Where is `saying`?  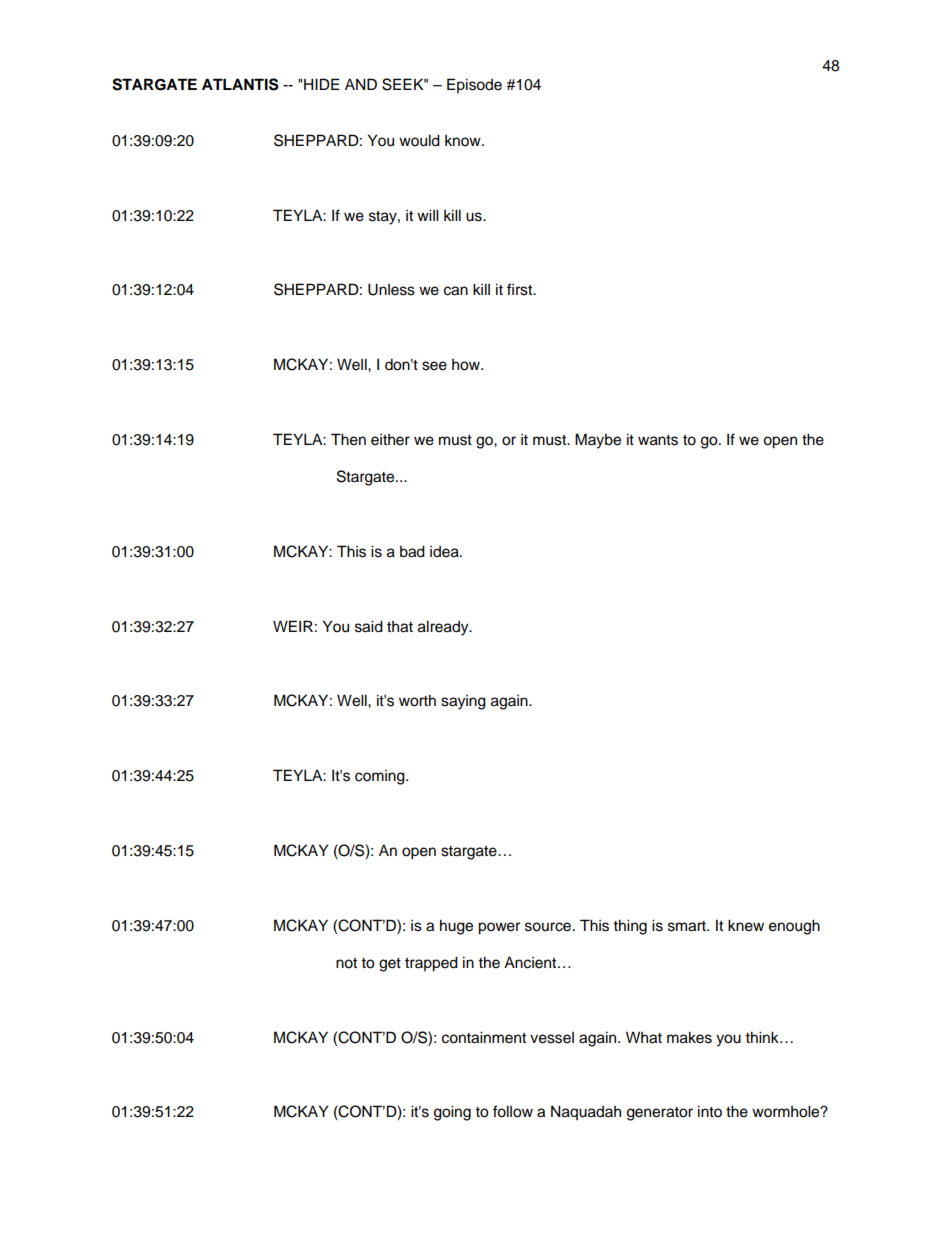 saying is located at coordinates (463, 702).
